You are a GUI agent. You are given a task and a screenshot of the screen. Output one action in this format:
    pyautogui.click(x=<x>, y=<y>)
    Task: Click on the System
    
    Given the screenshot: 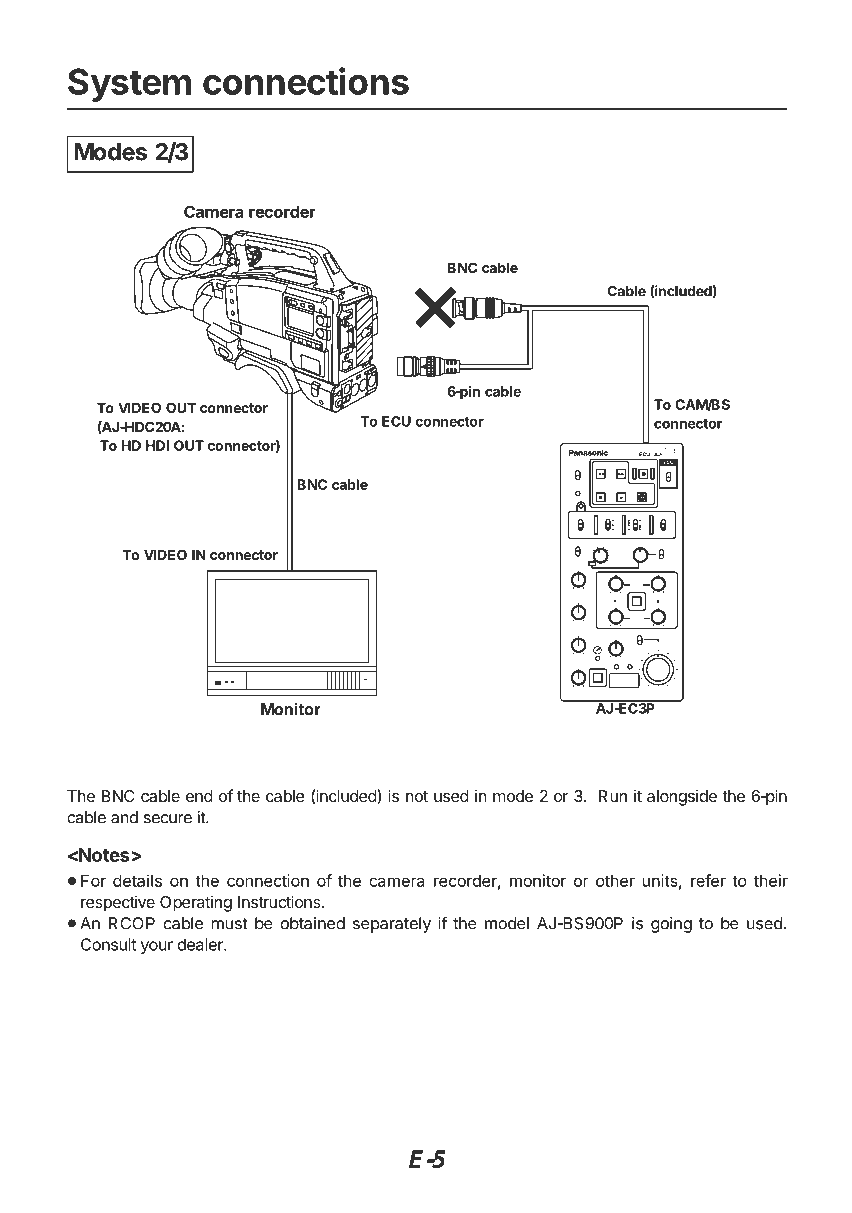 What is the action you would take?
    pyautogui.click(x=129, y=85)
